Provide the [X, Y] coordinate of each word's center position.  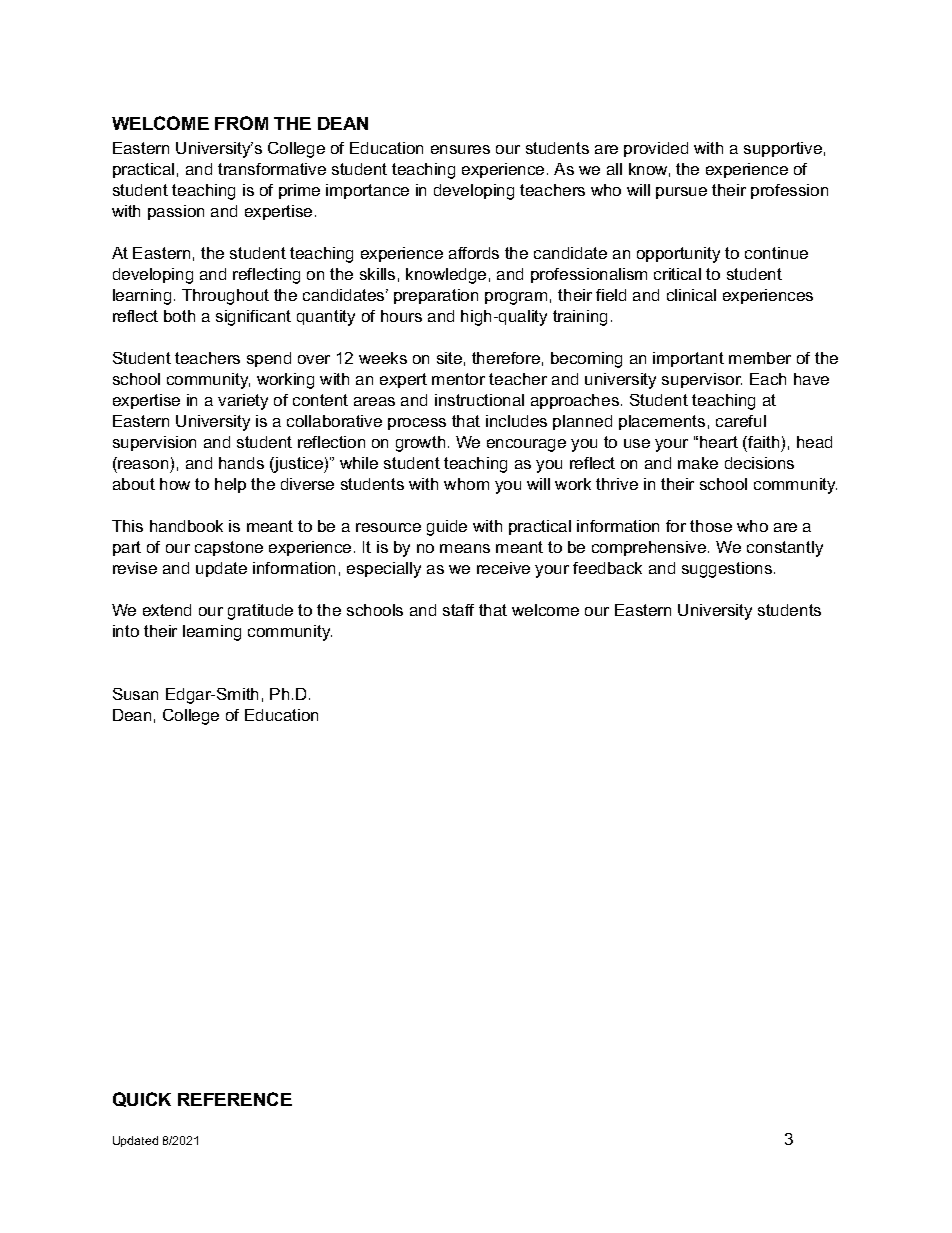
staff [458, 610]
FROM [241, 123]
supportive [783, 149]
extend [167, 610]
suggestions [727, 570]
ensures [460, 149]
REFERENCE [235, 1099]
